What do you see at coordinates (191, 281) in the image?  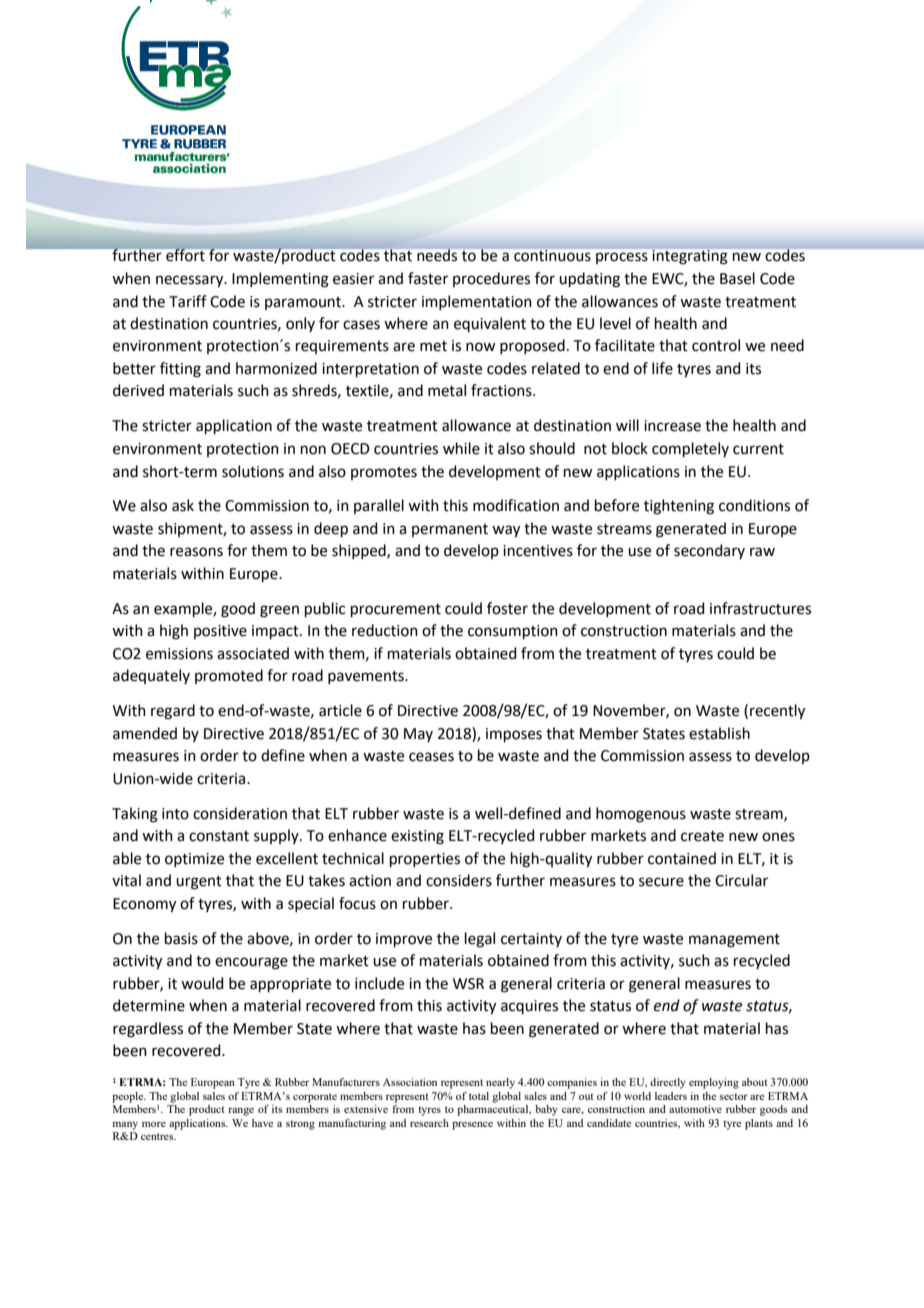 I see `necessary` at bounding box center [191, 281].
